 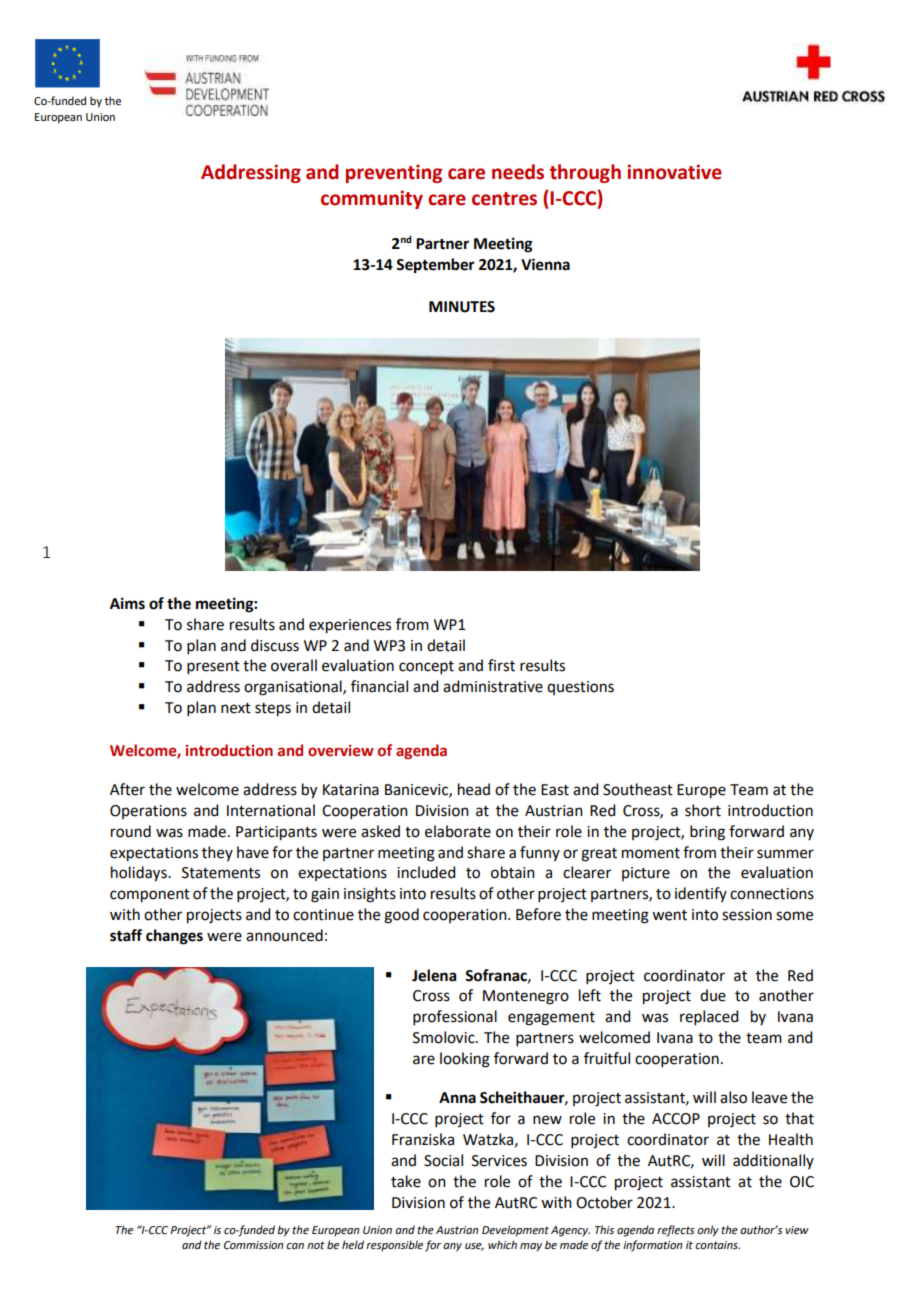 What do you see at coordinates (426, 872) in the image?
I see `included` at bounding box center [426, 872].
